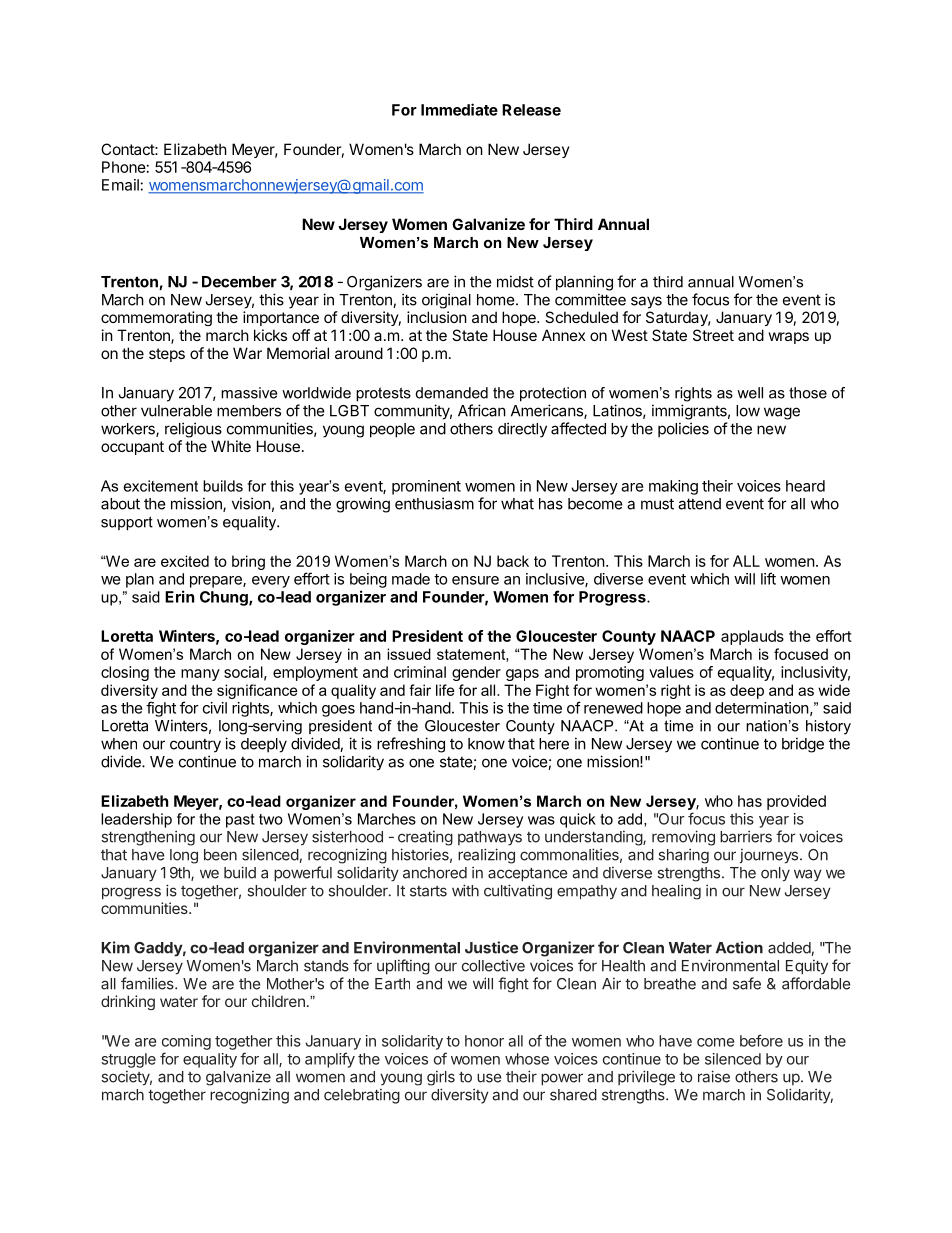 The width and height of the page is (952, 1233). What do you see at coordinates (186, 1042) in the page?
I see `coming` at bounding box center [186, 1042].
